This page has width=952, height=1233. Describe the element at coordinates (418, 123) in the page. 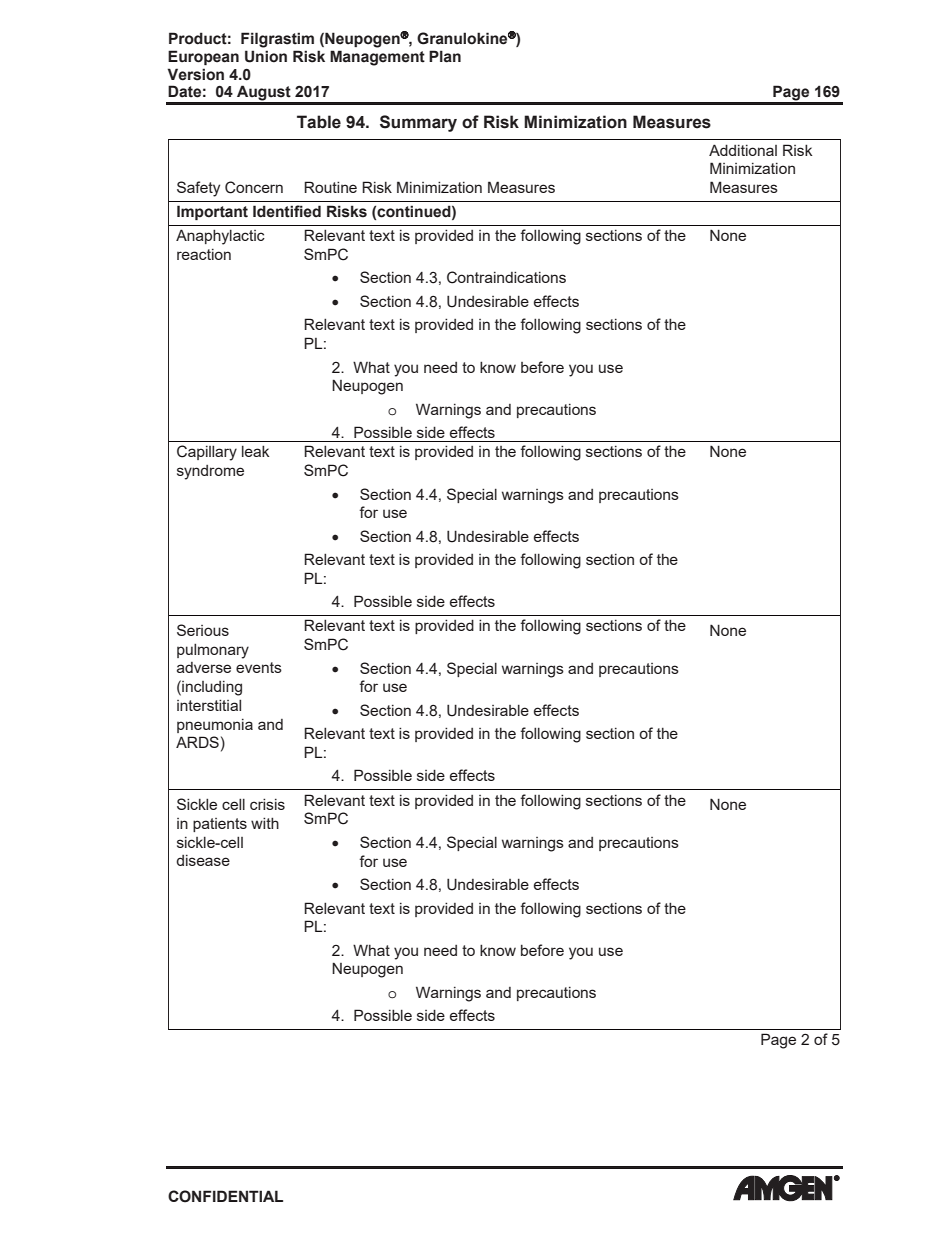

I see `Summary` at that location.
